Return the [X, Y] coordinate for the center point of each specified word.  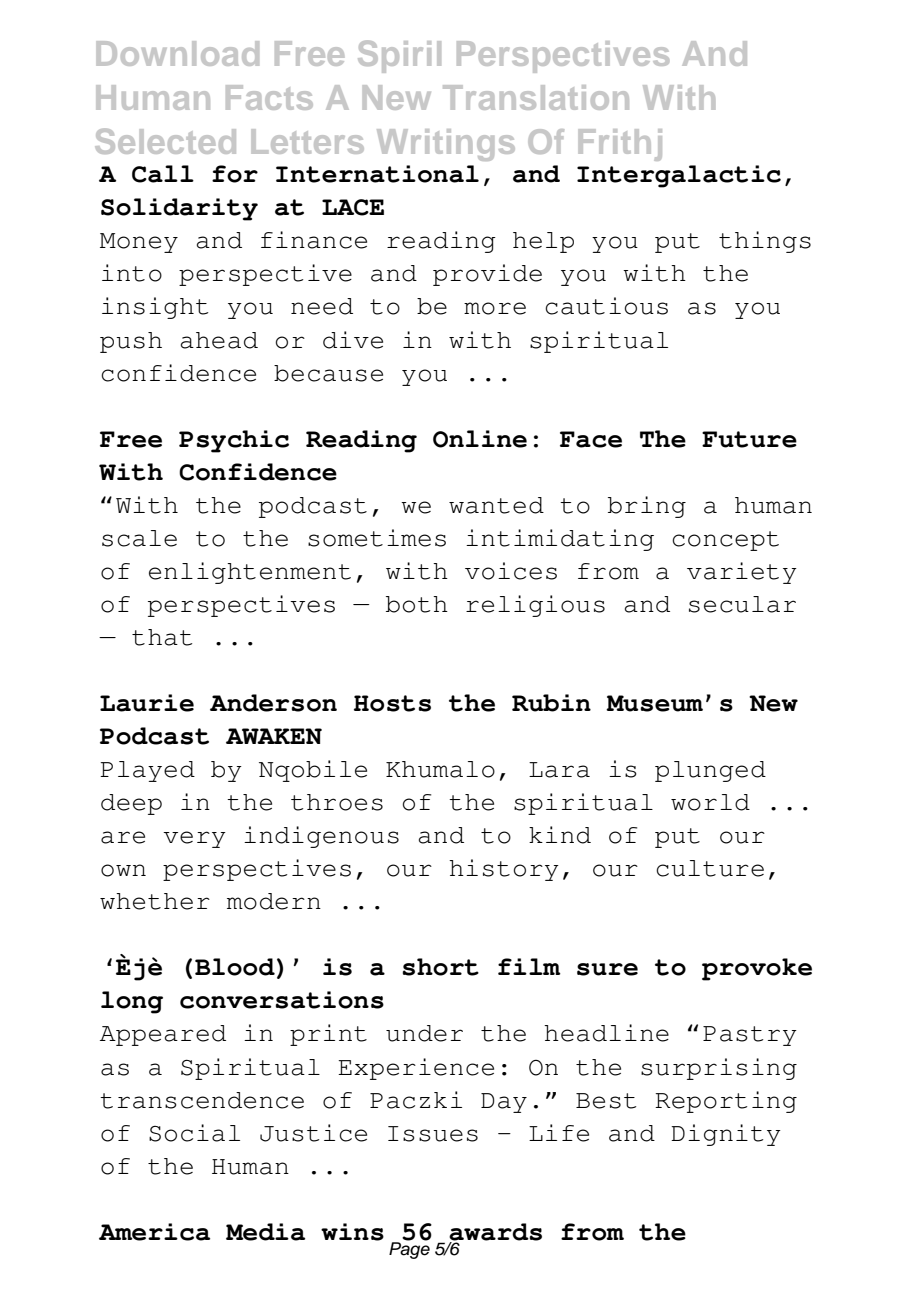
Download [177, 53]
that [162, 637]
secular [742, 604]
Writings [446, 145]
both [417, 604]
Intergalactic [679, 176]
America [154, 1232]
